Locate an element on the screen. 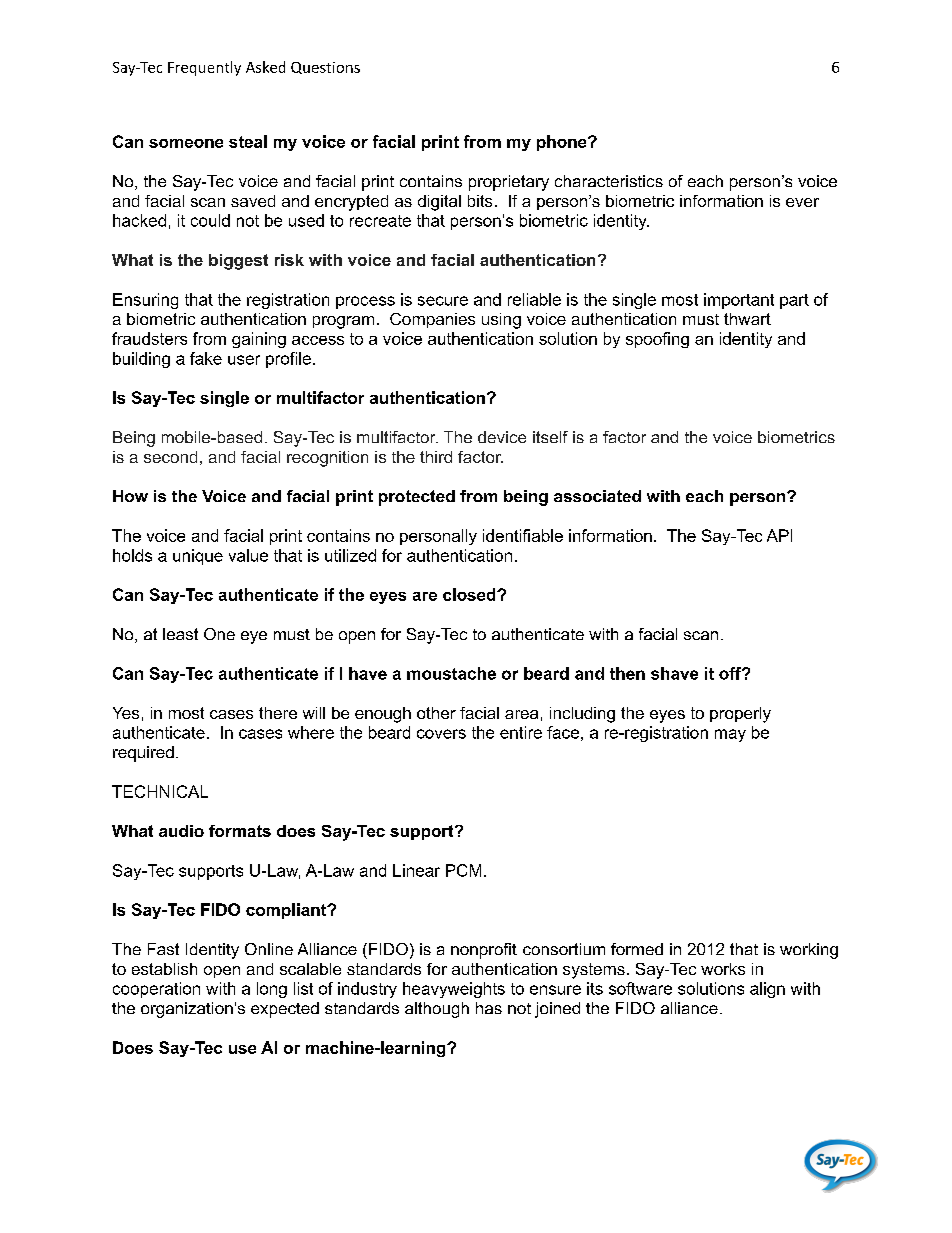 Image resolution: width=952 pixels, height=1233 pixels. covers is located at coordinates (441, 734).
